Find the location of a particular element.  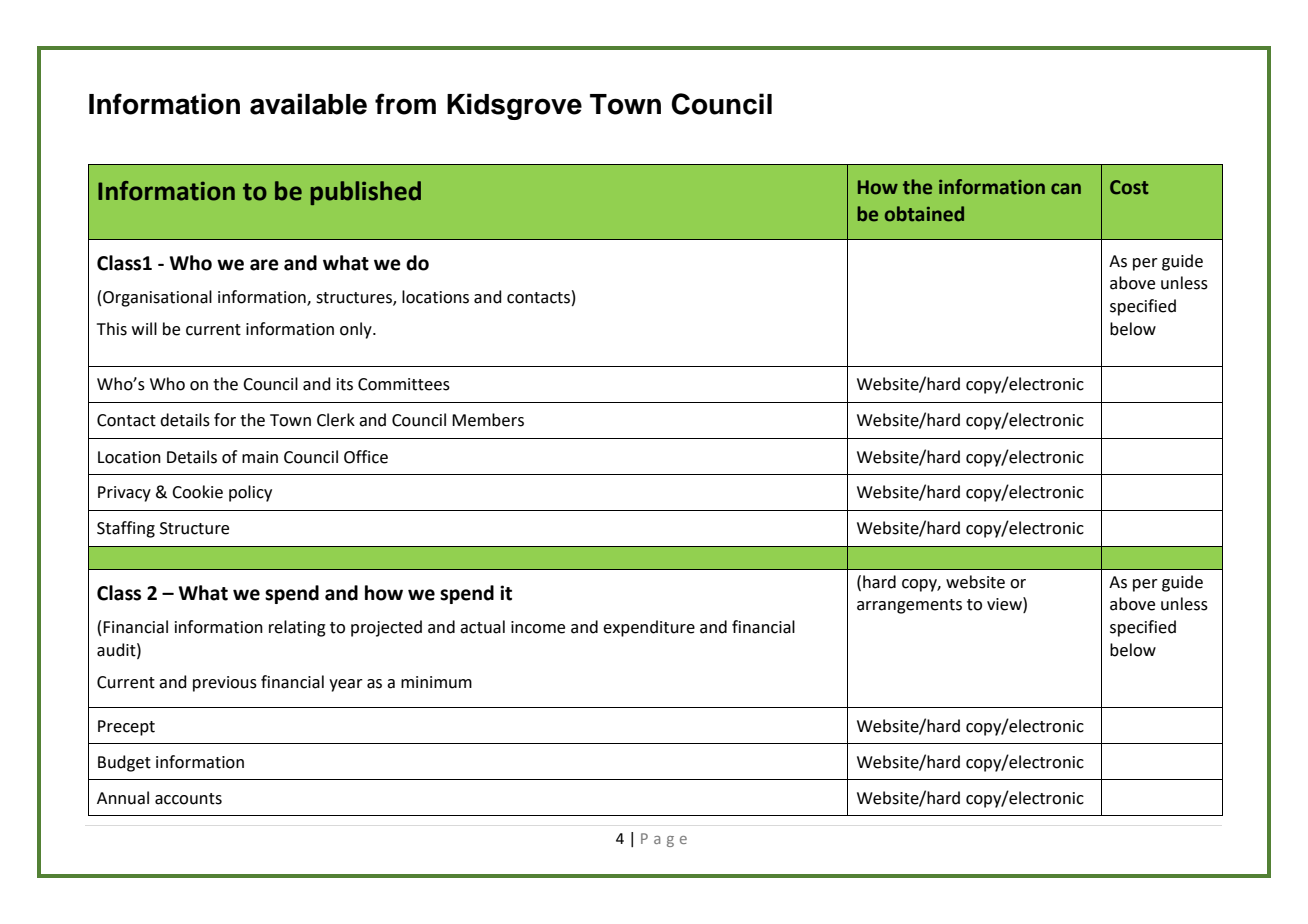

income is located at coordinates (538, 627).
